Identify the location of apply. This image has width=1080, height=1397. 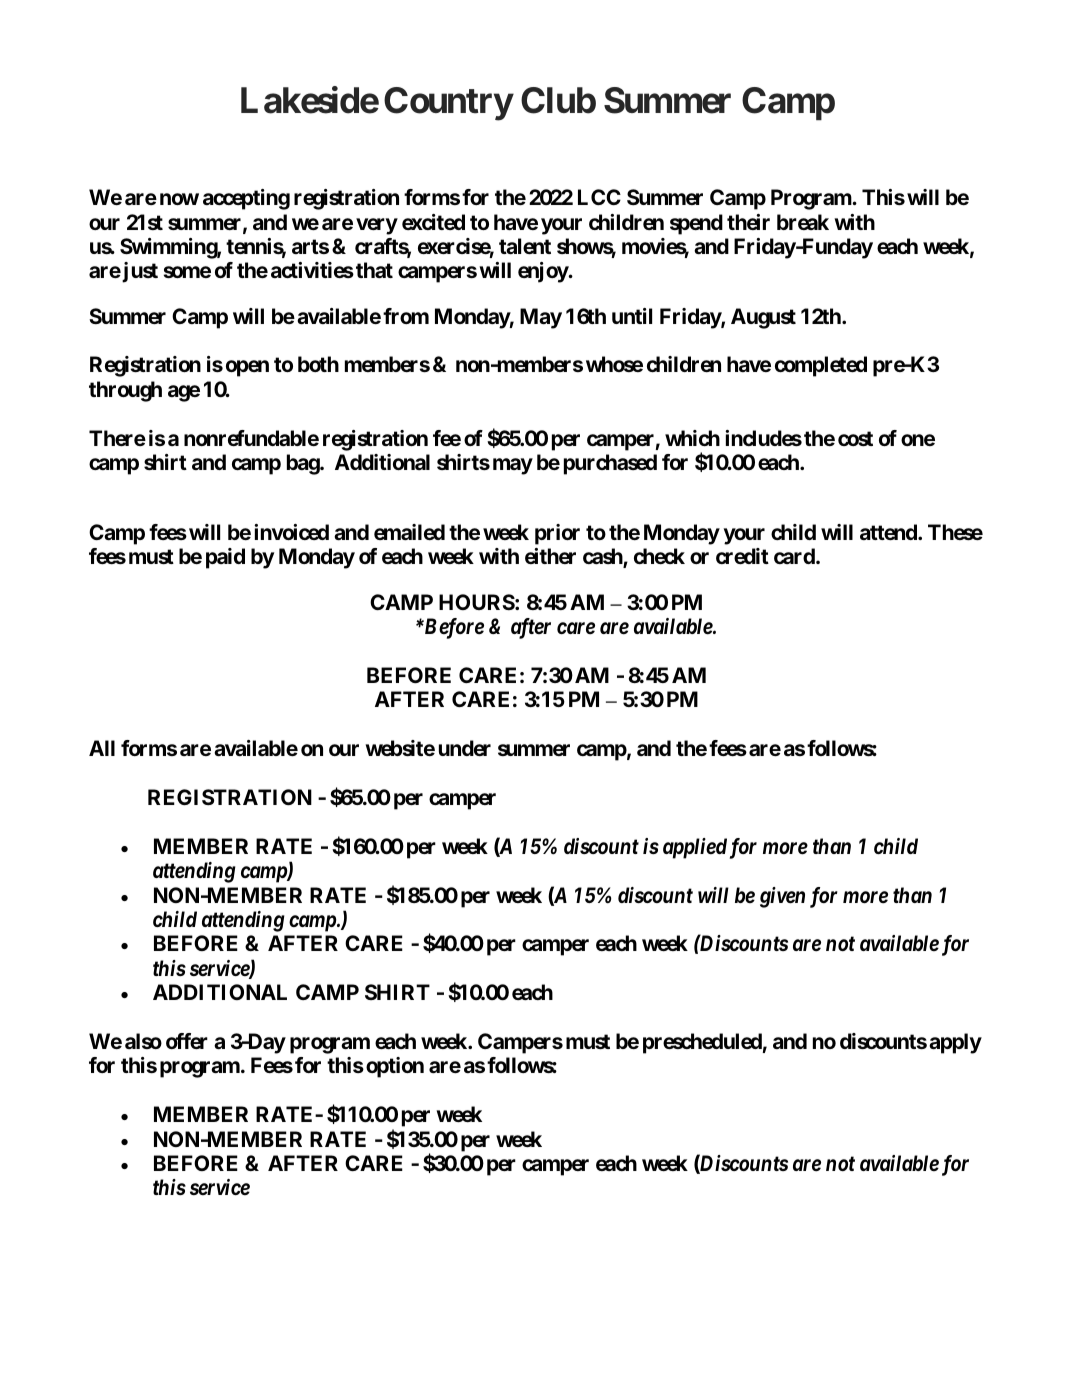
(955, 1043).
